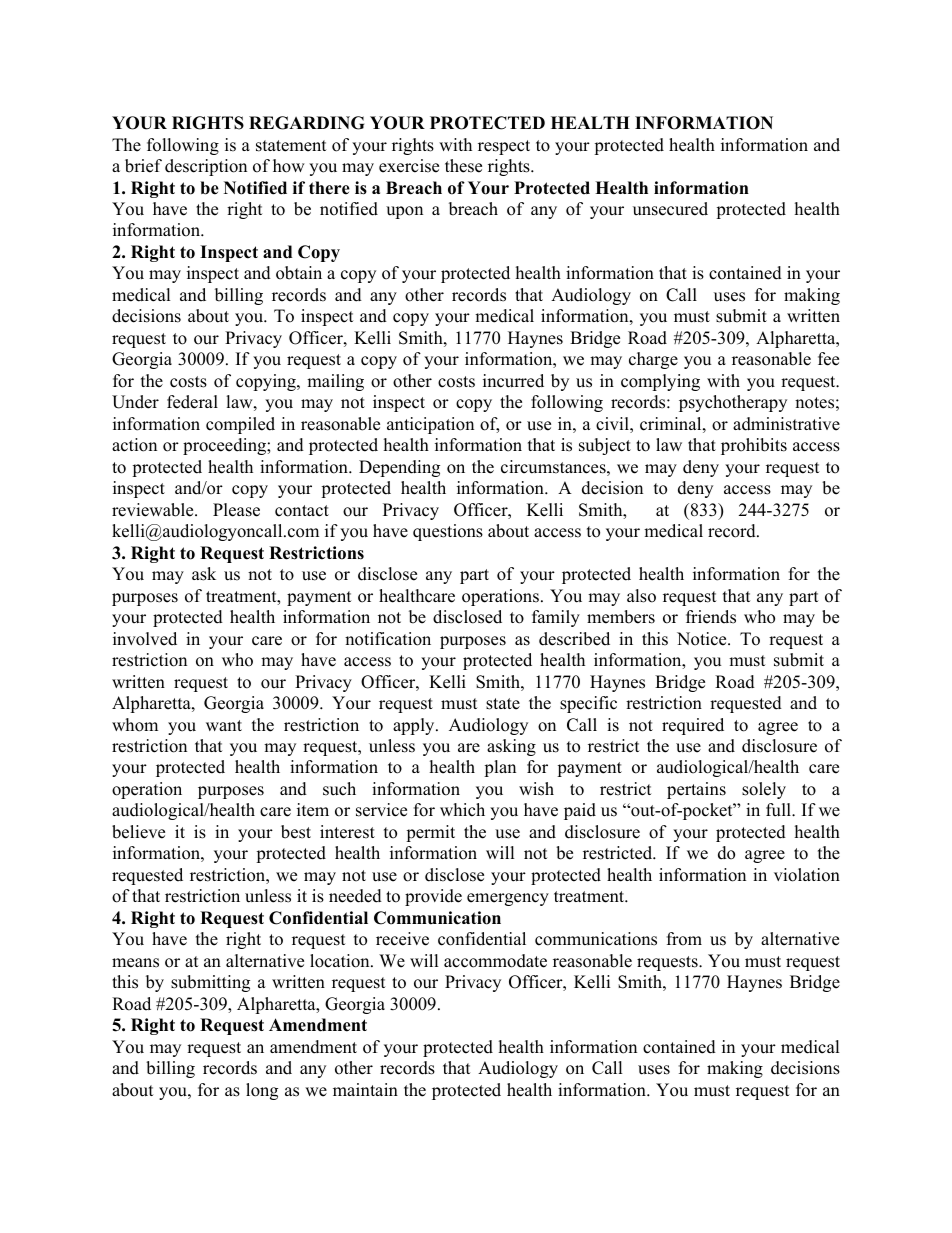 The width and height of the screenshot is (952, 1233). Describe the element at coordinates (224, 725) in the screenshot. I see `want` at that location.
